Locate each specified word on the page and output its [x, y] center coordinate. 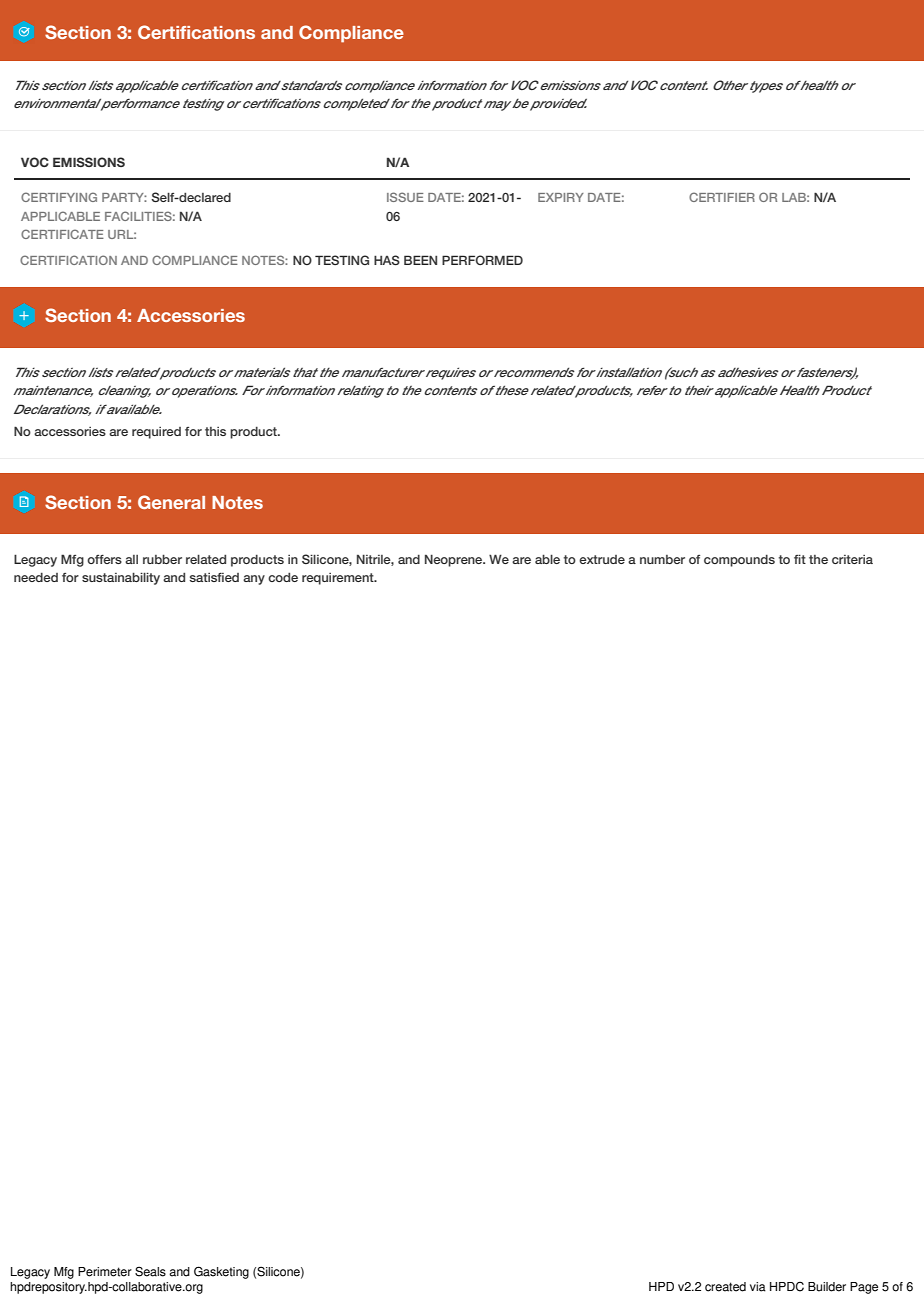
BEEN [420, 260]
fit [800, 559]
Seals [150, 1271]
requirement [339, 579]
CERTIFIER [722, 197]
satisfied [214, 577]
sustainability [121, 578]
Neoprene [455, 560]
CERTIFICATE [62, 234]
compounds [739, 560]
